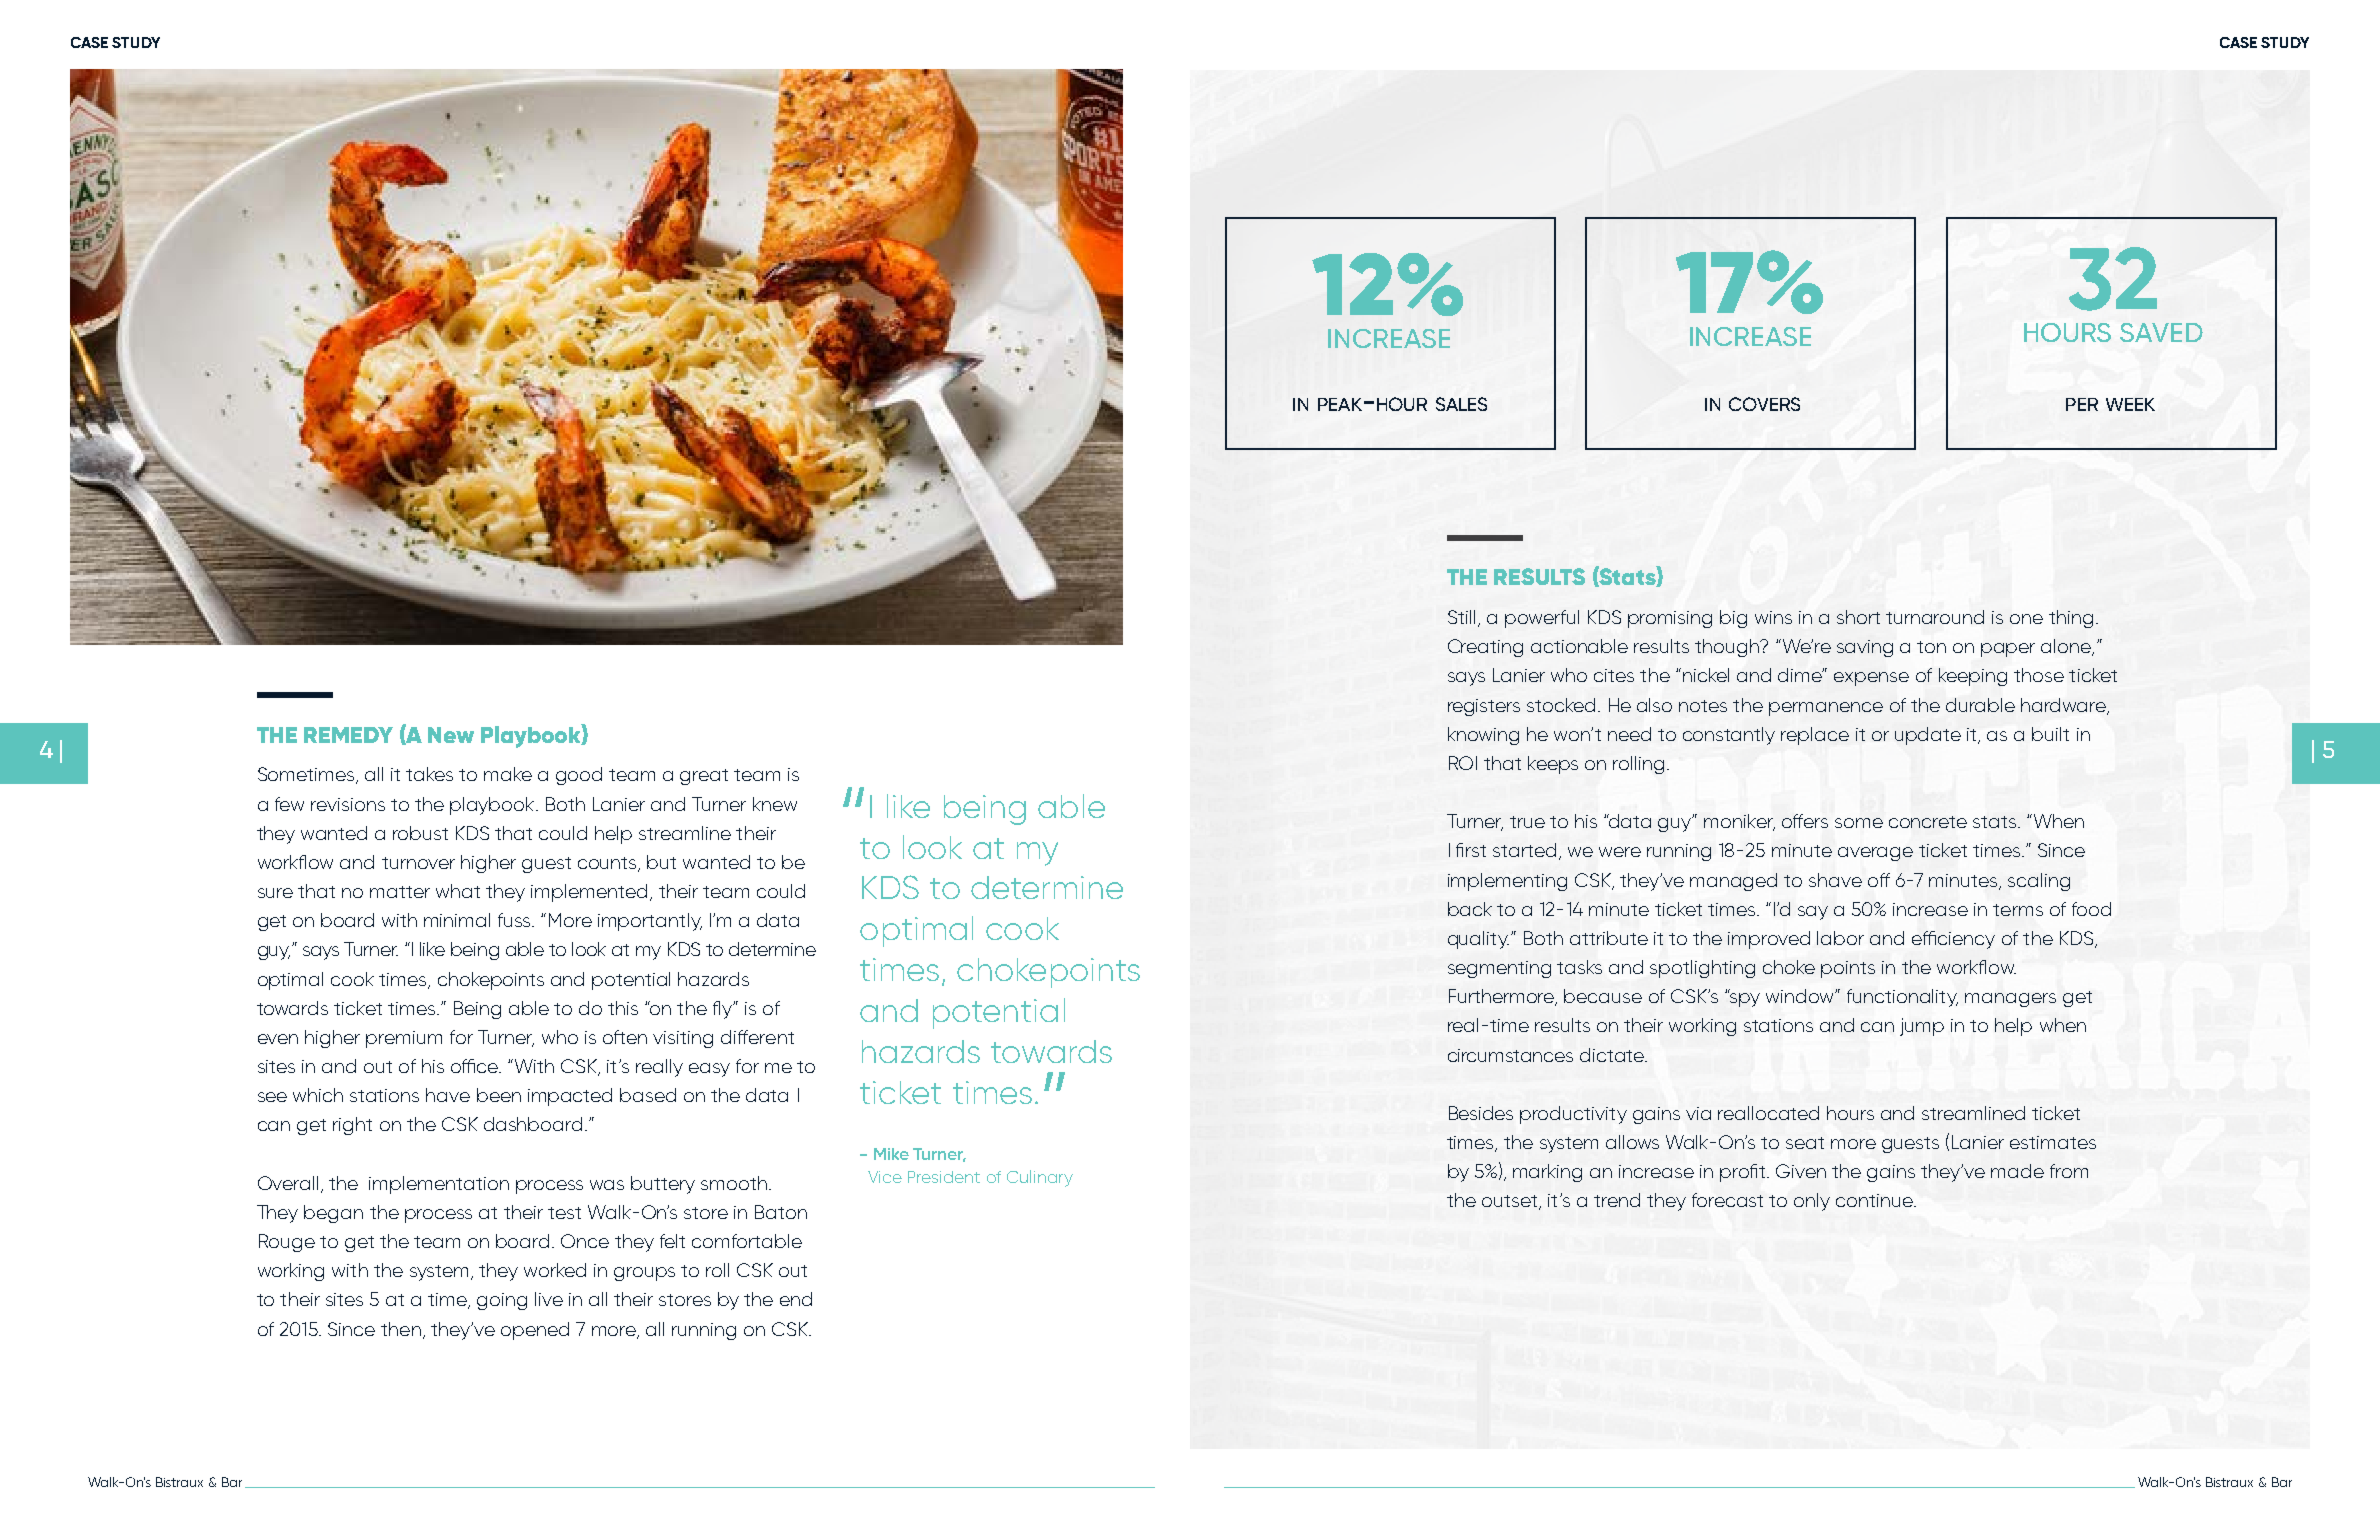 This document has width=2380, height=1540. I want to click on sales, so click(1461, 404).
